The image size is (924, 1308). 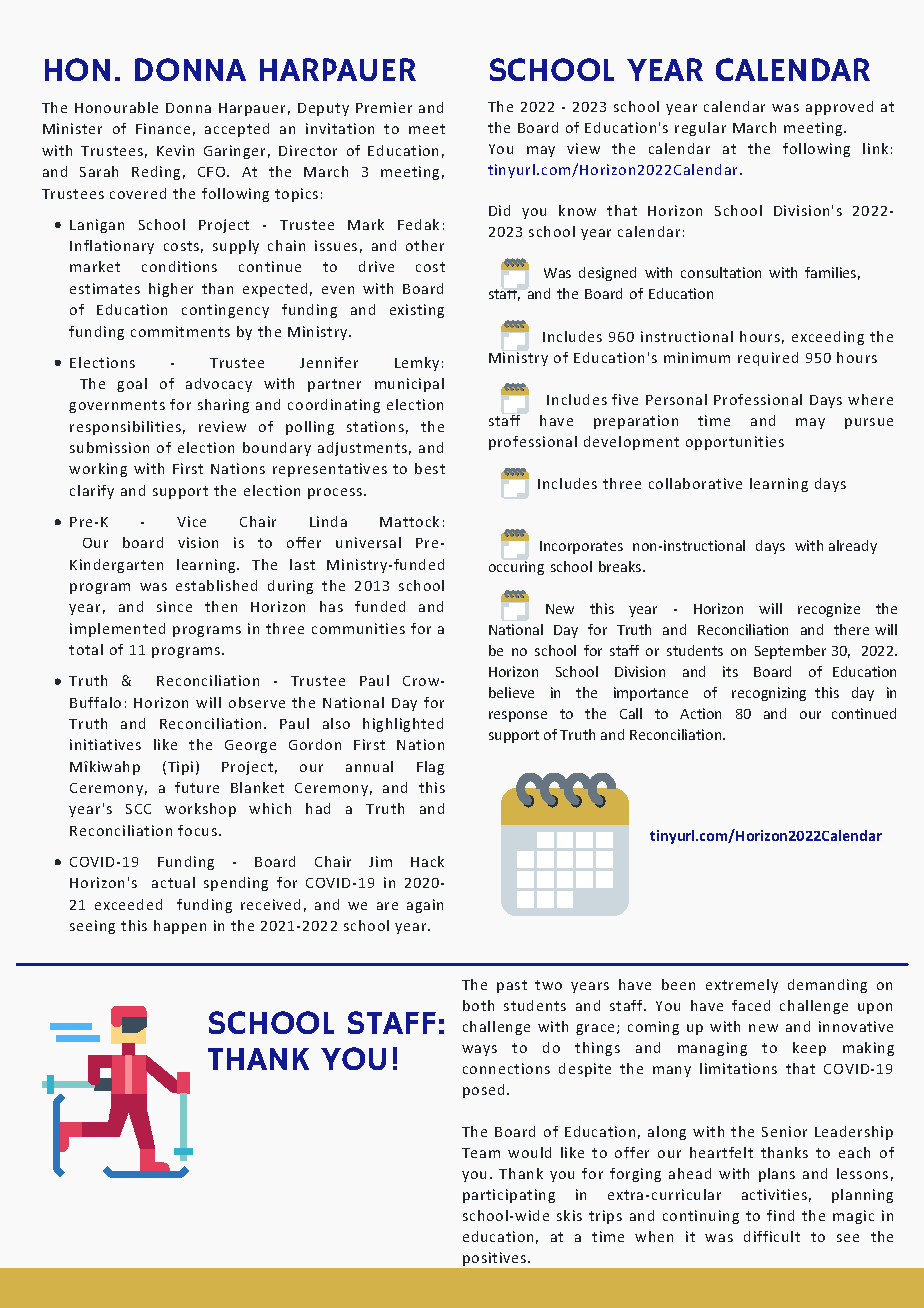 What do you see at coordinates (509, 1196) in the screenshot?
I see `participating` at bounding box center [509, 1196].
